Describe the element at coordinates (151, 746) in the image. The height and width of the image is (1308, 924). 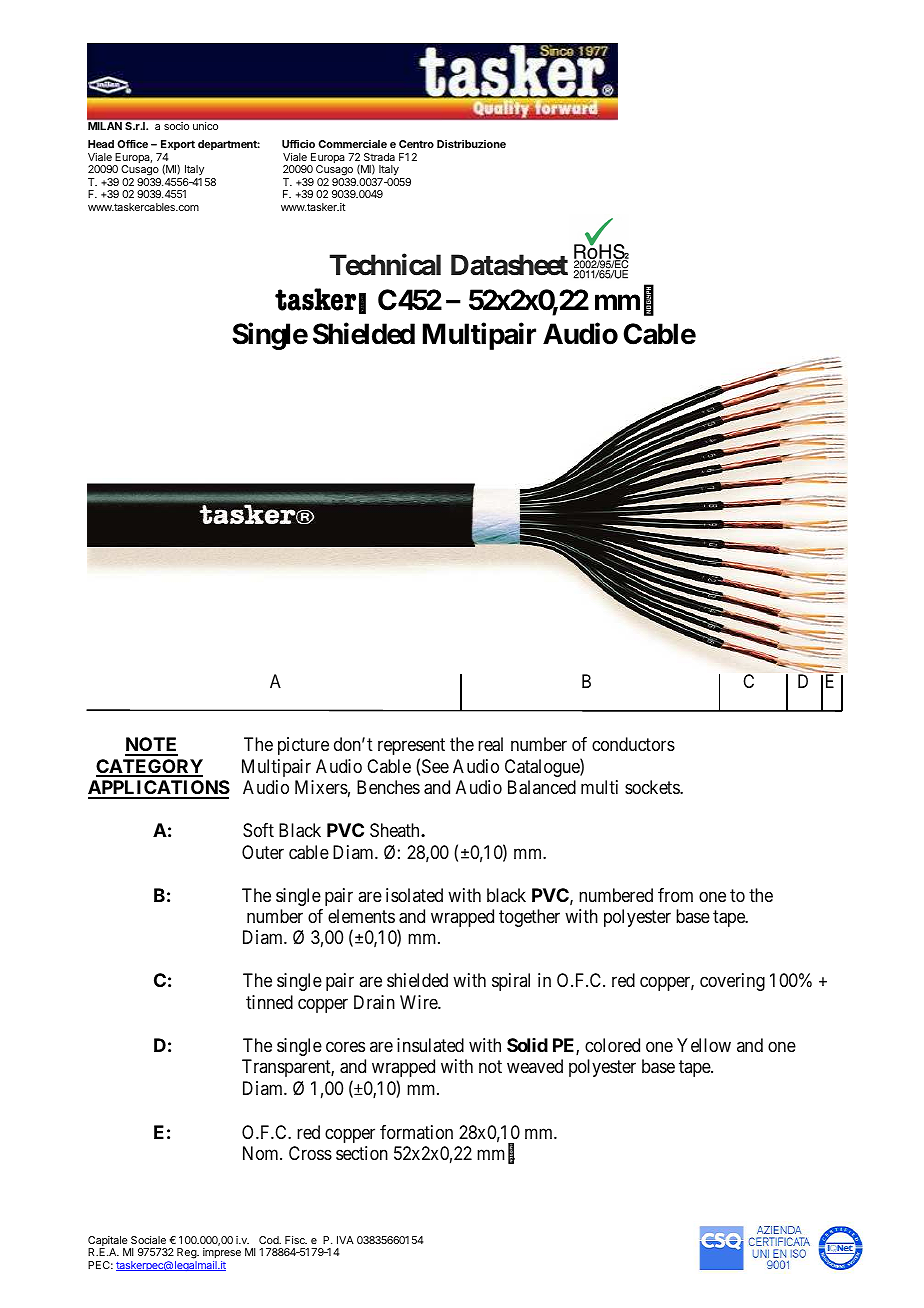
I see `NOTE` at that location.
